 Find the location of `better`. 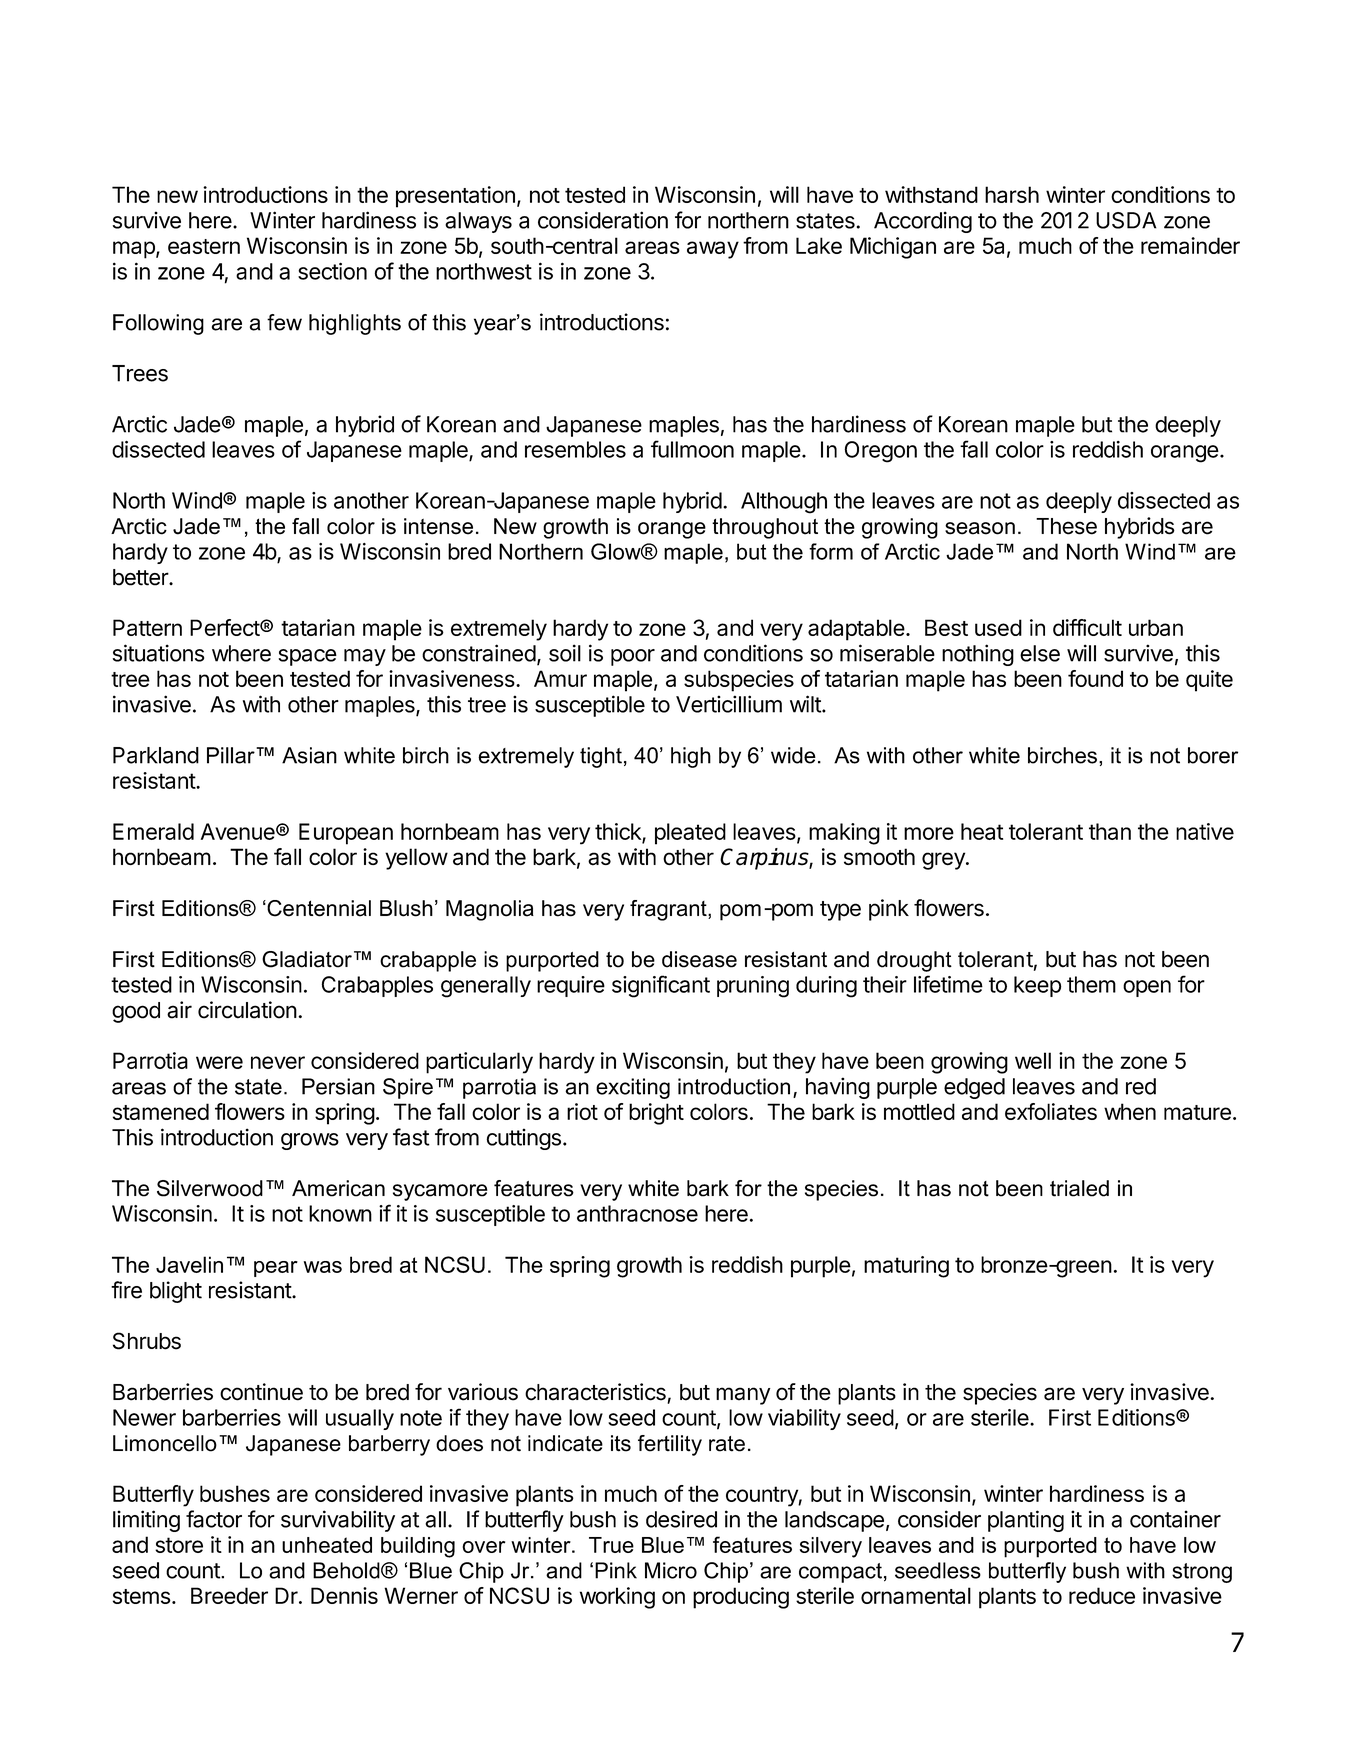

better is located at coordinates (141, 577).
